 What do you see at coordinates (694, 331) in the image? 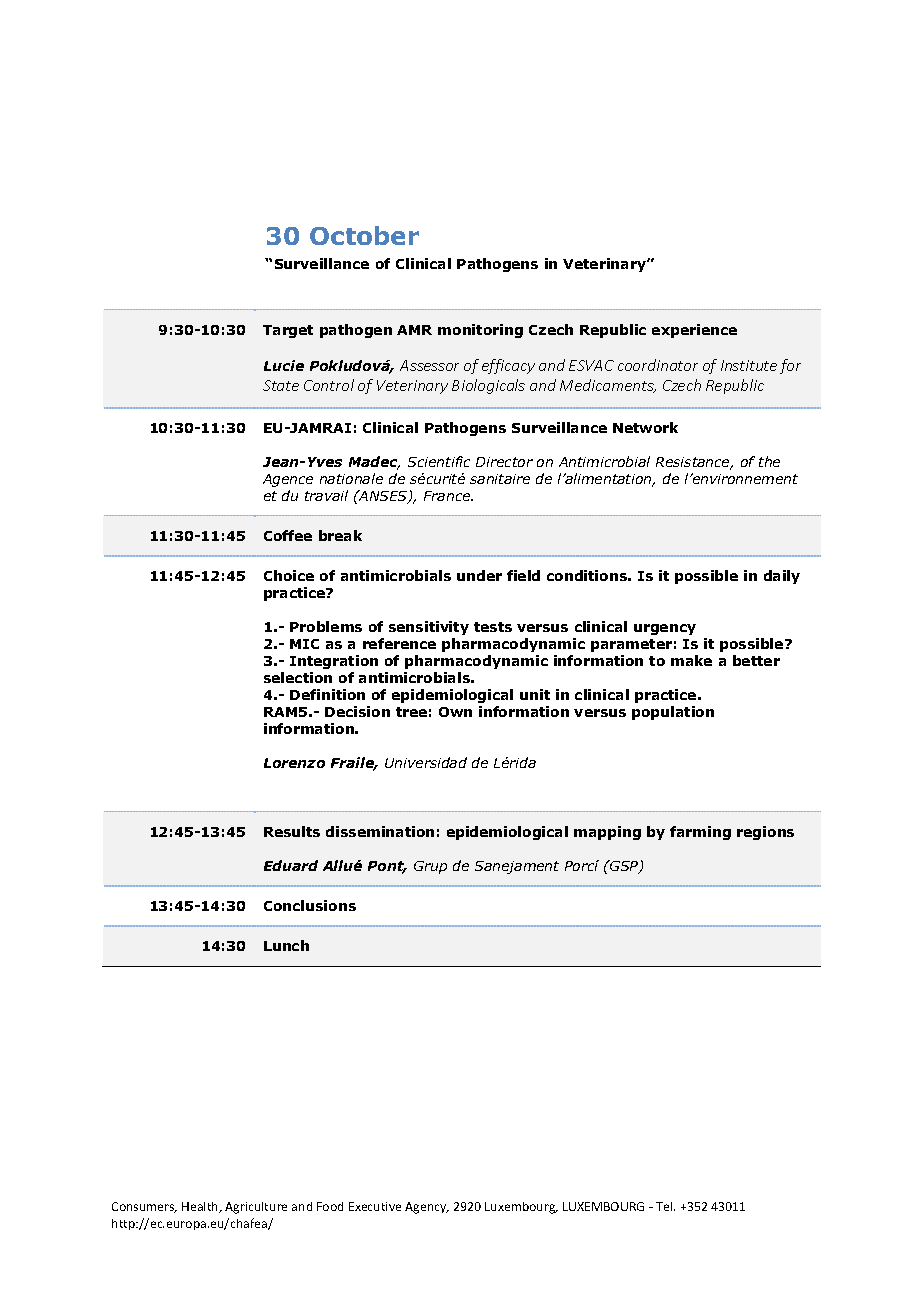
I see `experience` at bounding box center [694, 331].
